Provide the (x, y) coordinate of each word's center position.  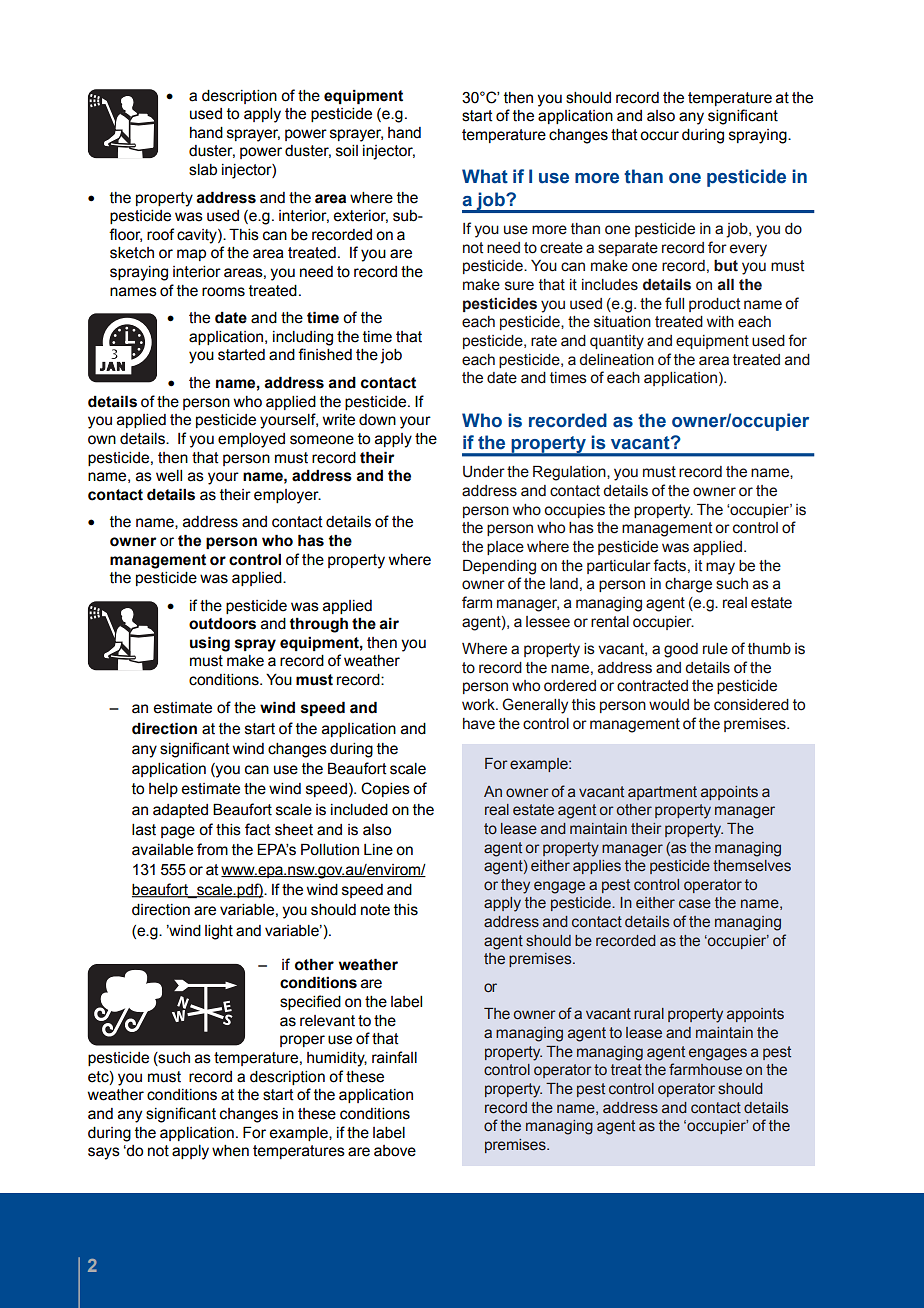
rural (649, 1014)
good (681, 650)
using (210, 644)
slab (203, 170)
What (485, 176)
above (395, 1151)
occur (659, 136)
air (389, 623)
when (230, 1151)
